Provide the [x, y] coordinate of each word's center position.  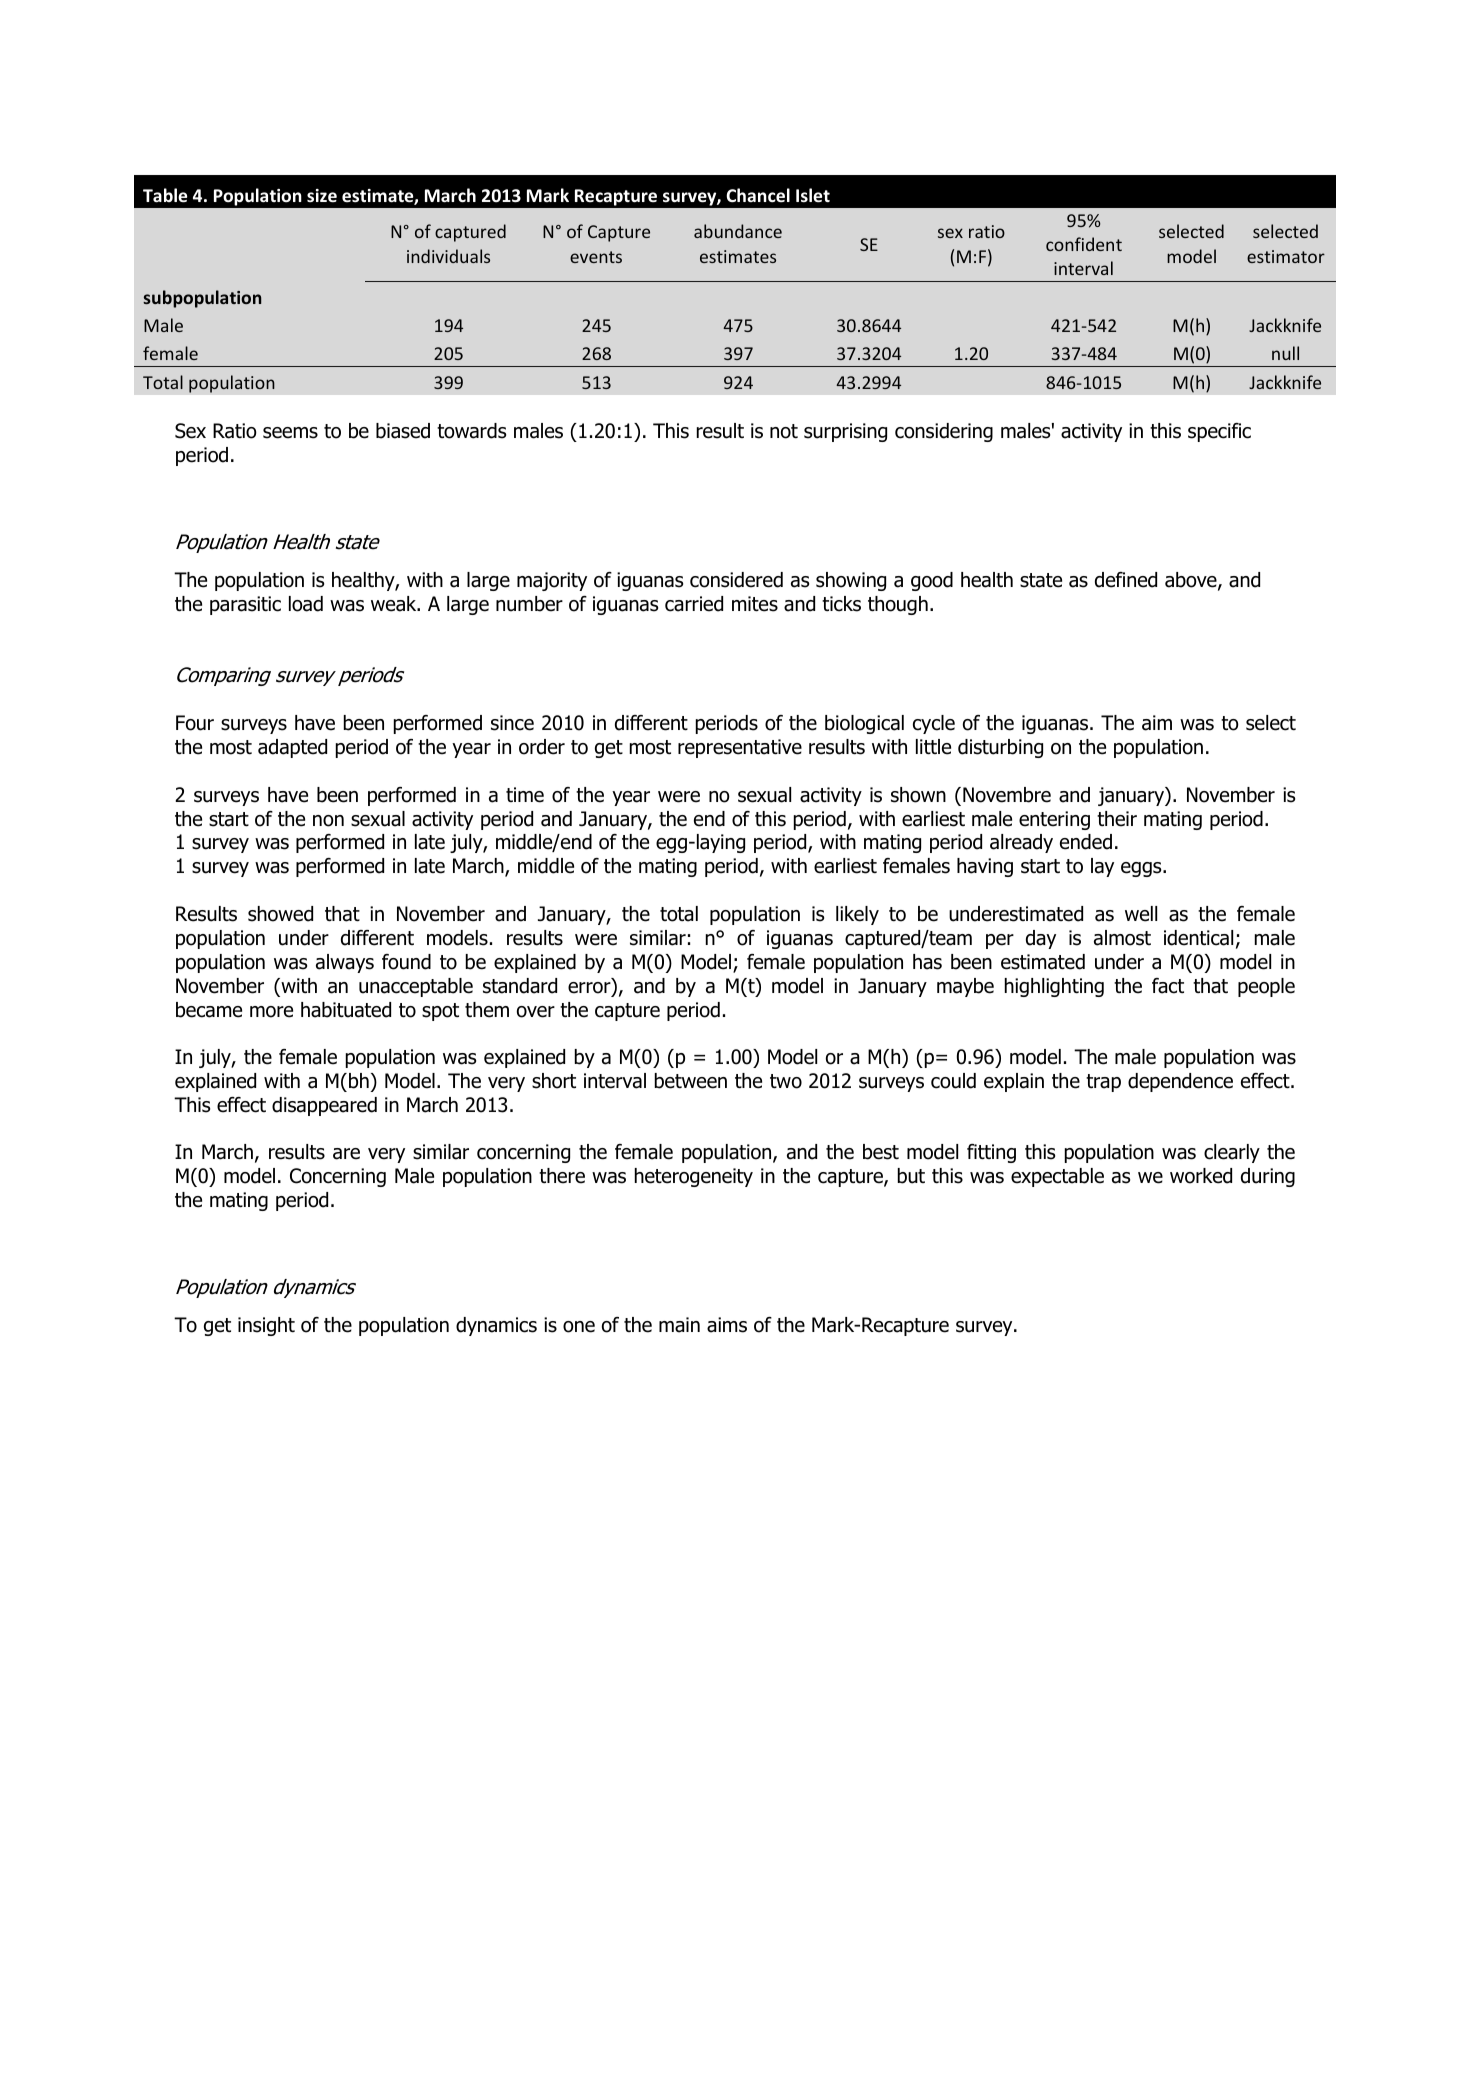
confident [1084, 244]
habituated [346, 1010]
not [784, 431]
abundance [738, 231]
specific [1219, 432]
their [1117, 819]
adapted [292, 748]
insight [266, 1326]
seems [290, 433]
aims [727, 1325]
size [322, 196]
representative [740, 748]
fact [1168, 986]
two [786, 1081]
